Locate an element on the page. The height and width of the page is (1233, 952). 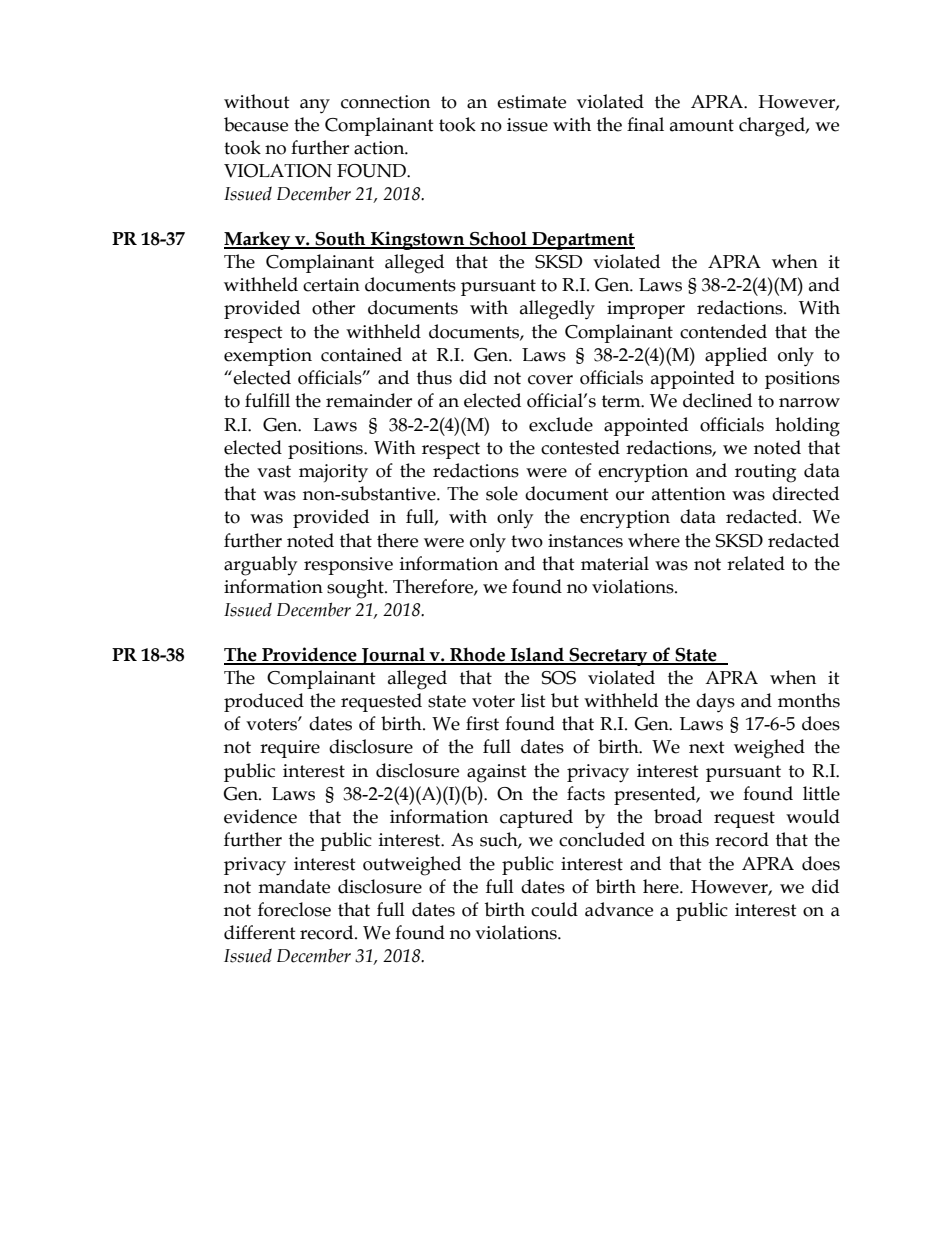
exclude is located at coordinates (561, 424).
